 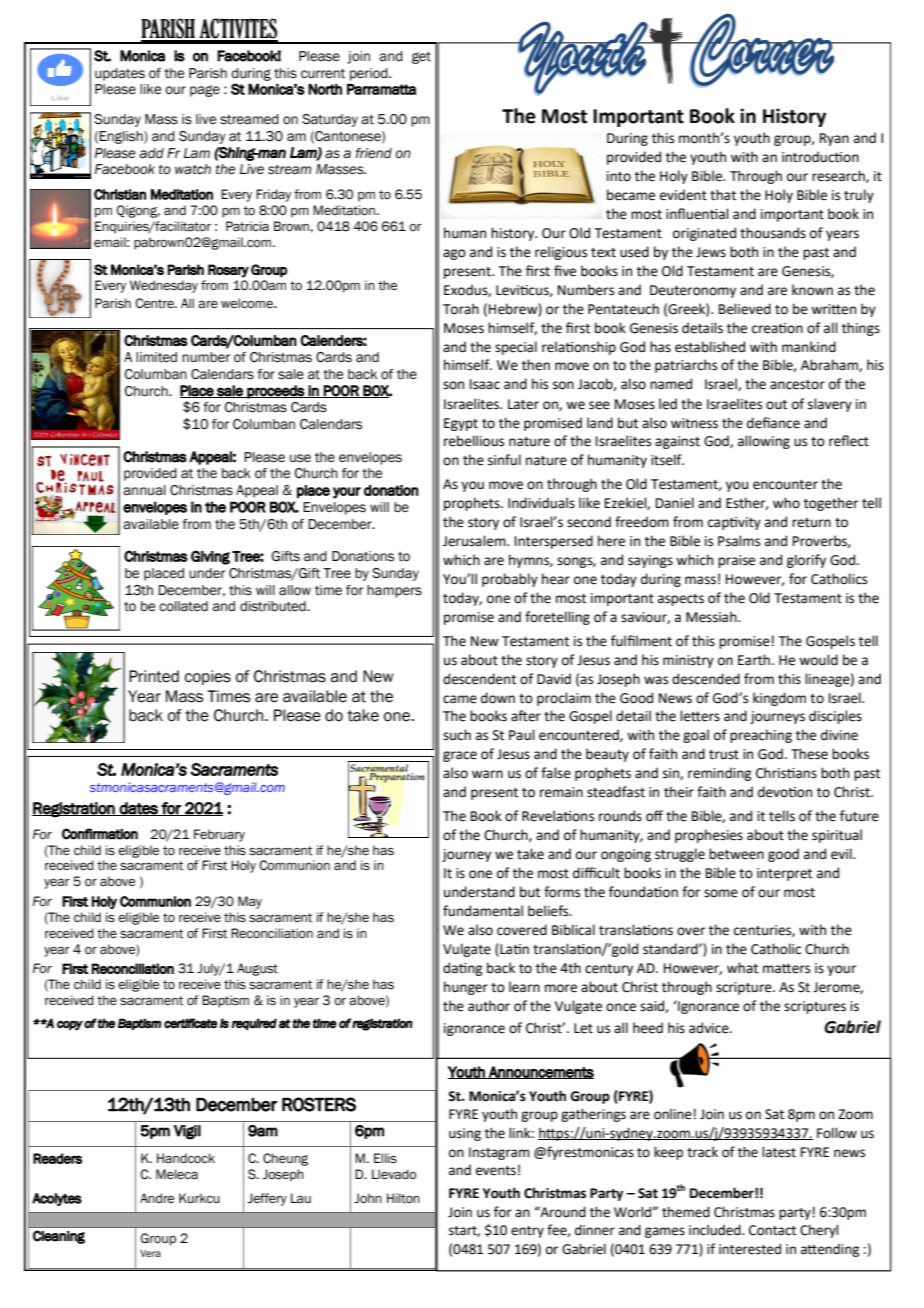 What do you see at coordinates (742, 968) in the screenshot?
I see `what` at bounding box center [742, 968].
